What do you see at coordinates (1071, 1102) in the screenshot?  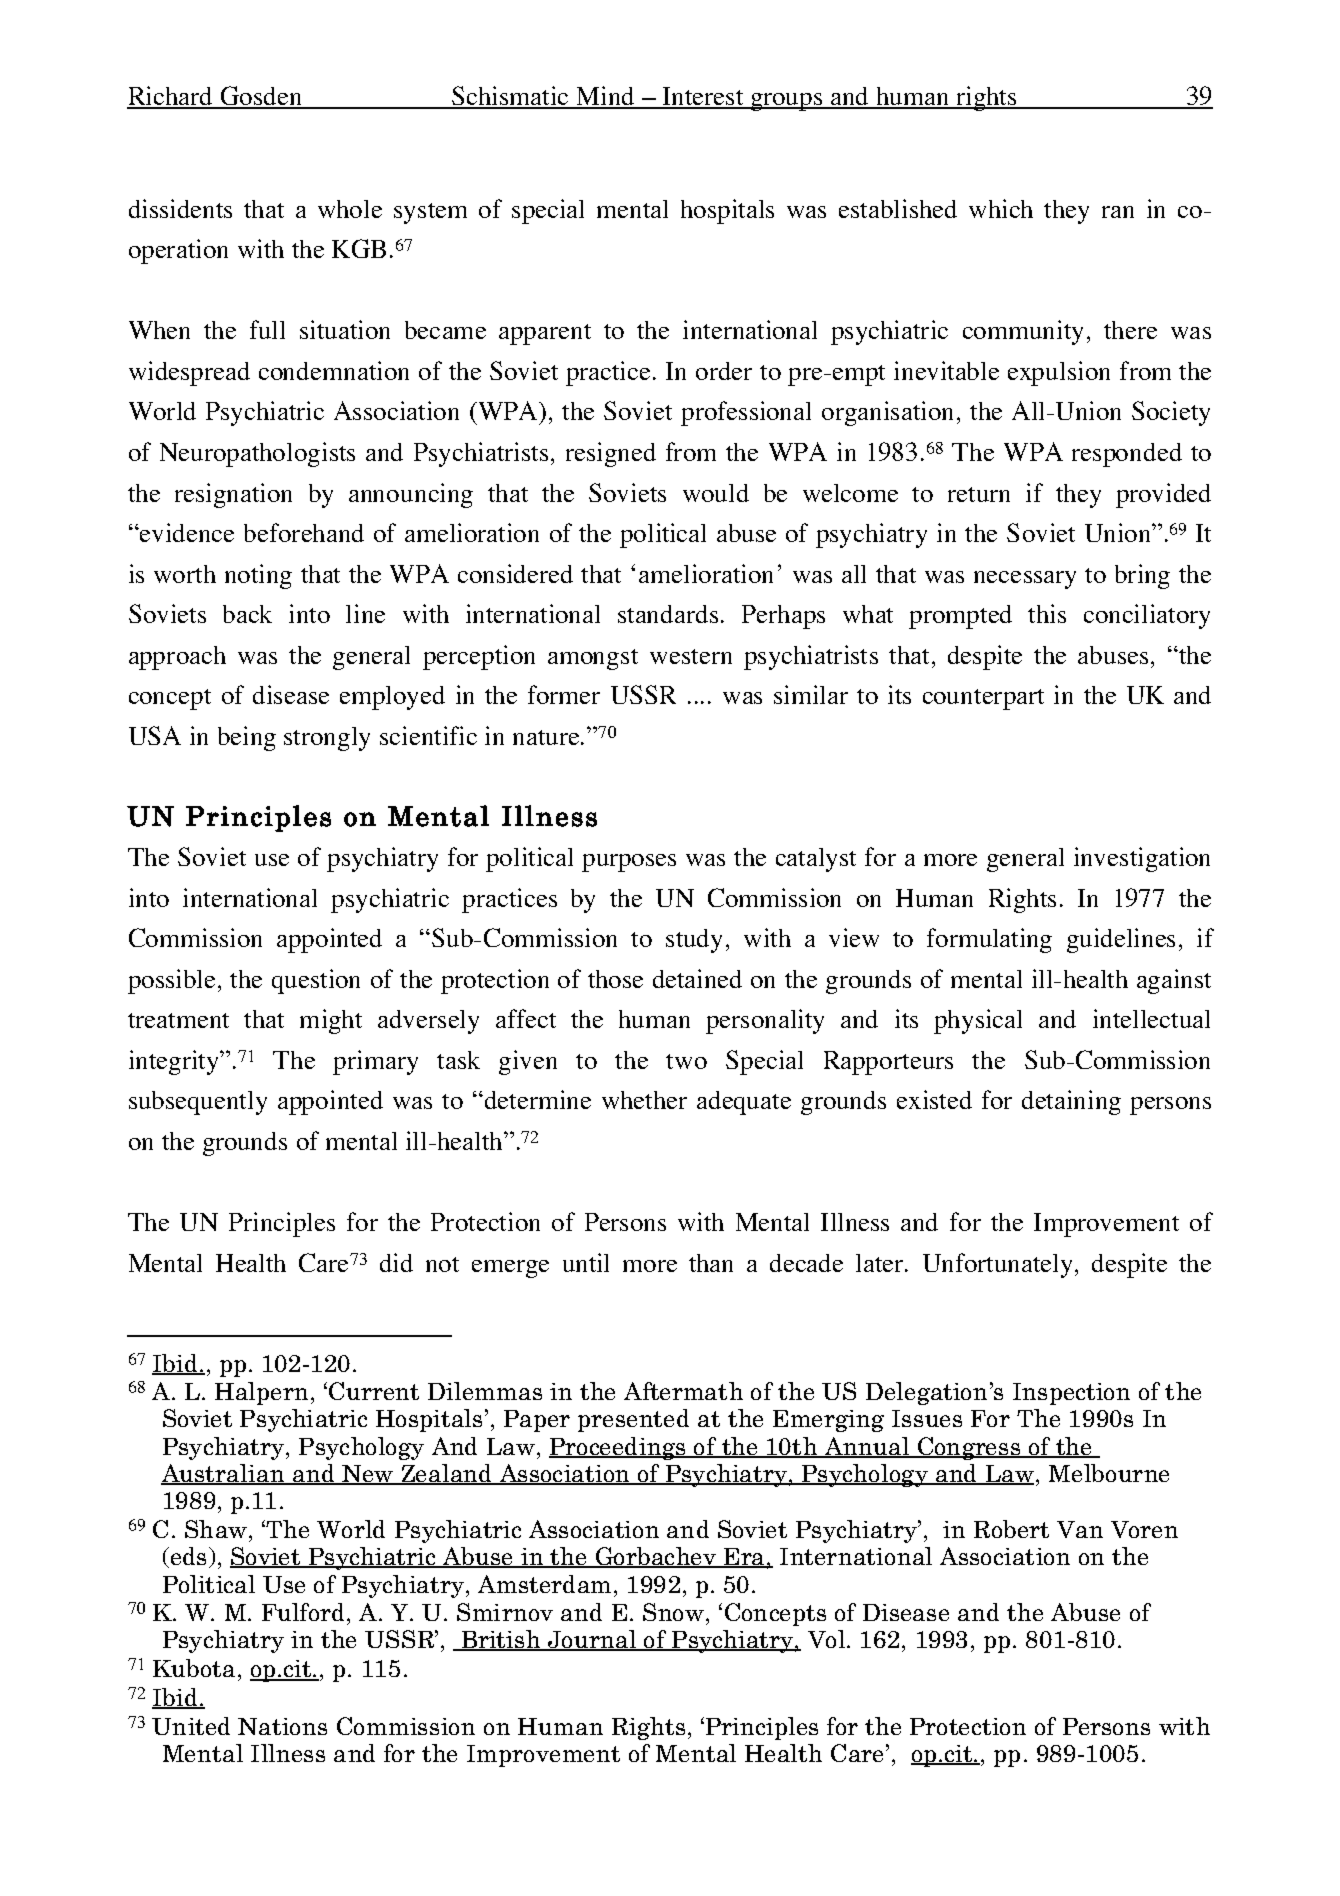 I see `detaining` at bounding box center [1071, 1102].
